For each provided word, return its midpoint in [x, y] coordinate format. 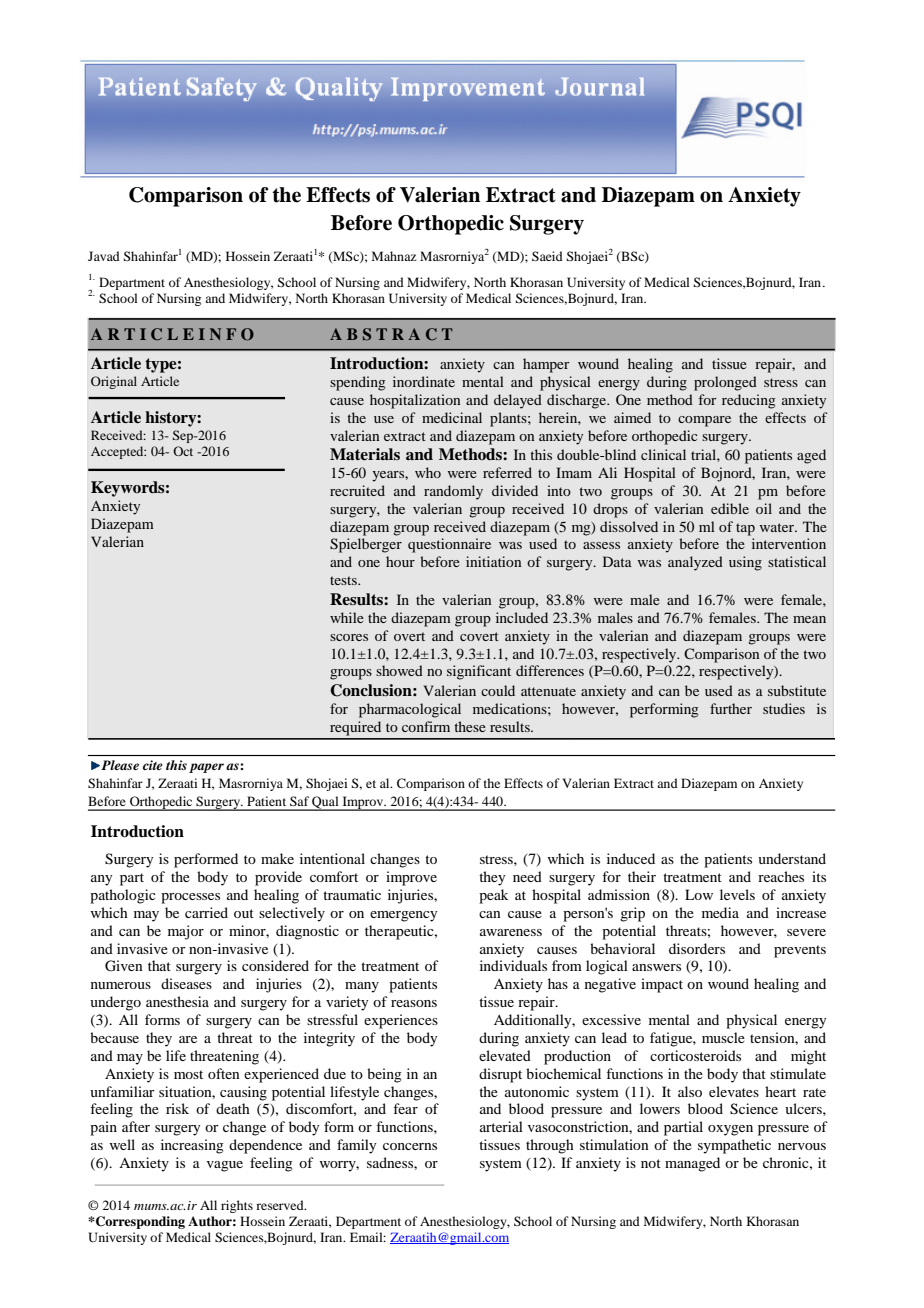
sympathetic [734, 1146]
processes [190, 898]
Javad [104, 256]
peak [493, 896]
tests [344, 580]
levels [737, 894]
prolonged [725, 383]
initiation [493, 561]
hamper [546, 365]
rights [237, 1206]
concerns [410, 1146]
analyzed [695, 563]
